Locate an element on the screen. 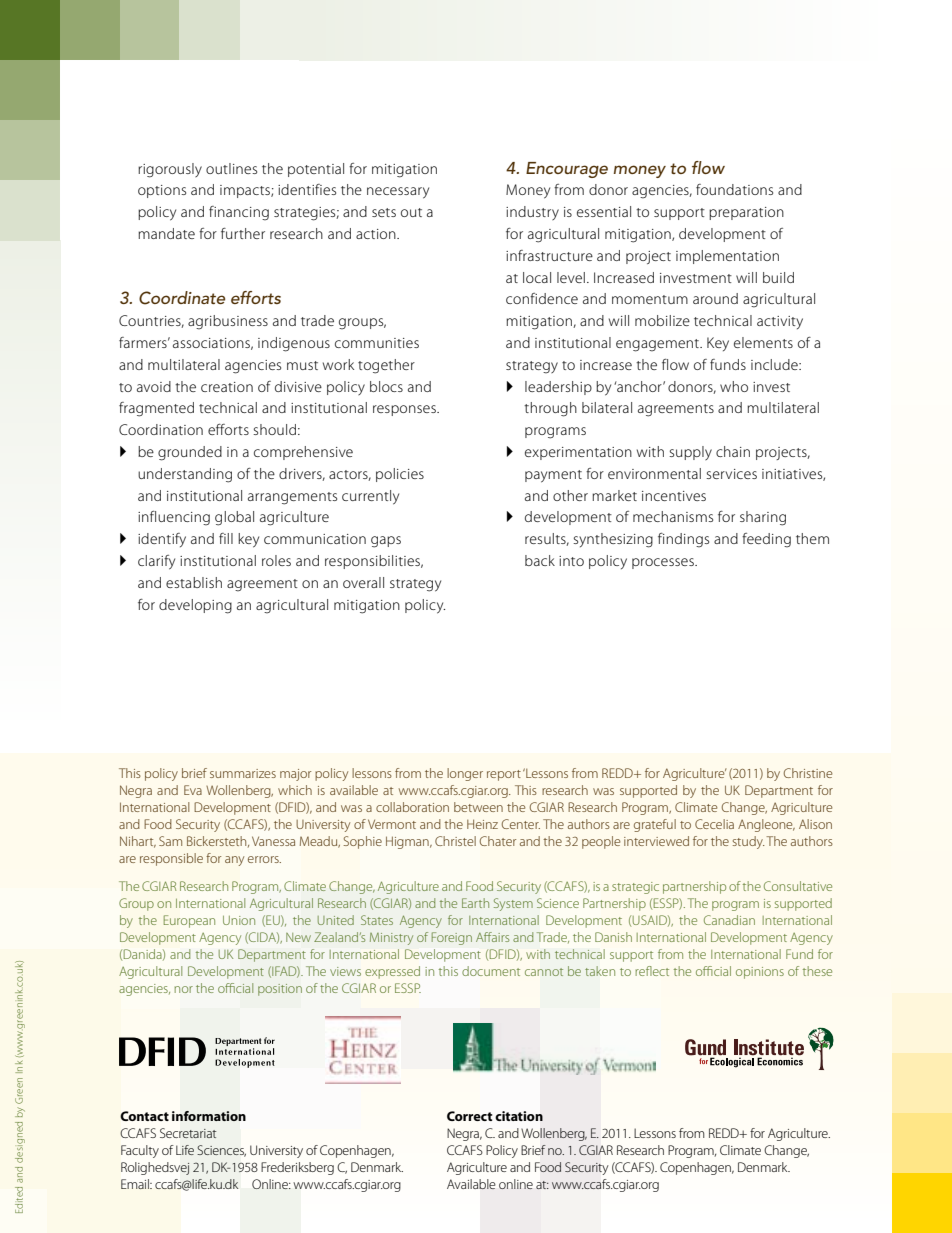 Image resolution: width=952 pixels, height=1233 pixels. sharing is located at coordinates (763, 518).
